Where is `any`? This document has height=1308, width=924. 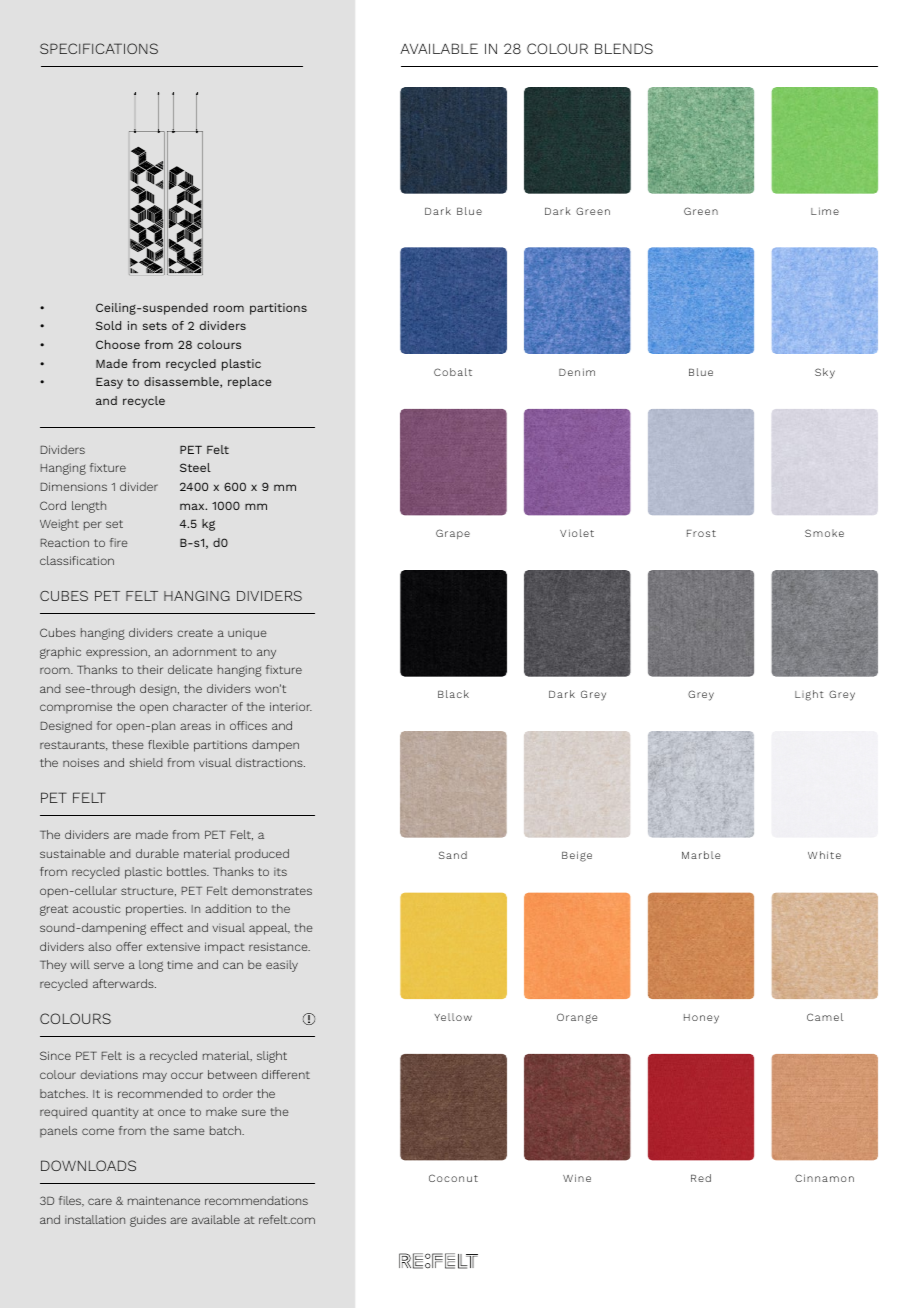
any is located at coordinates (266, 654).
